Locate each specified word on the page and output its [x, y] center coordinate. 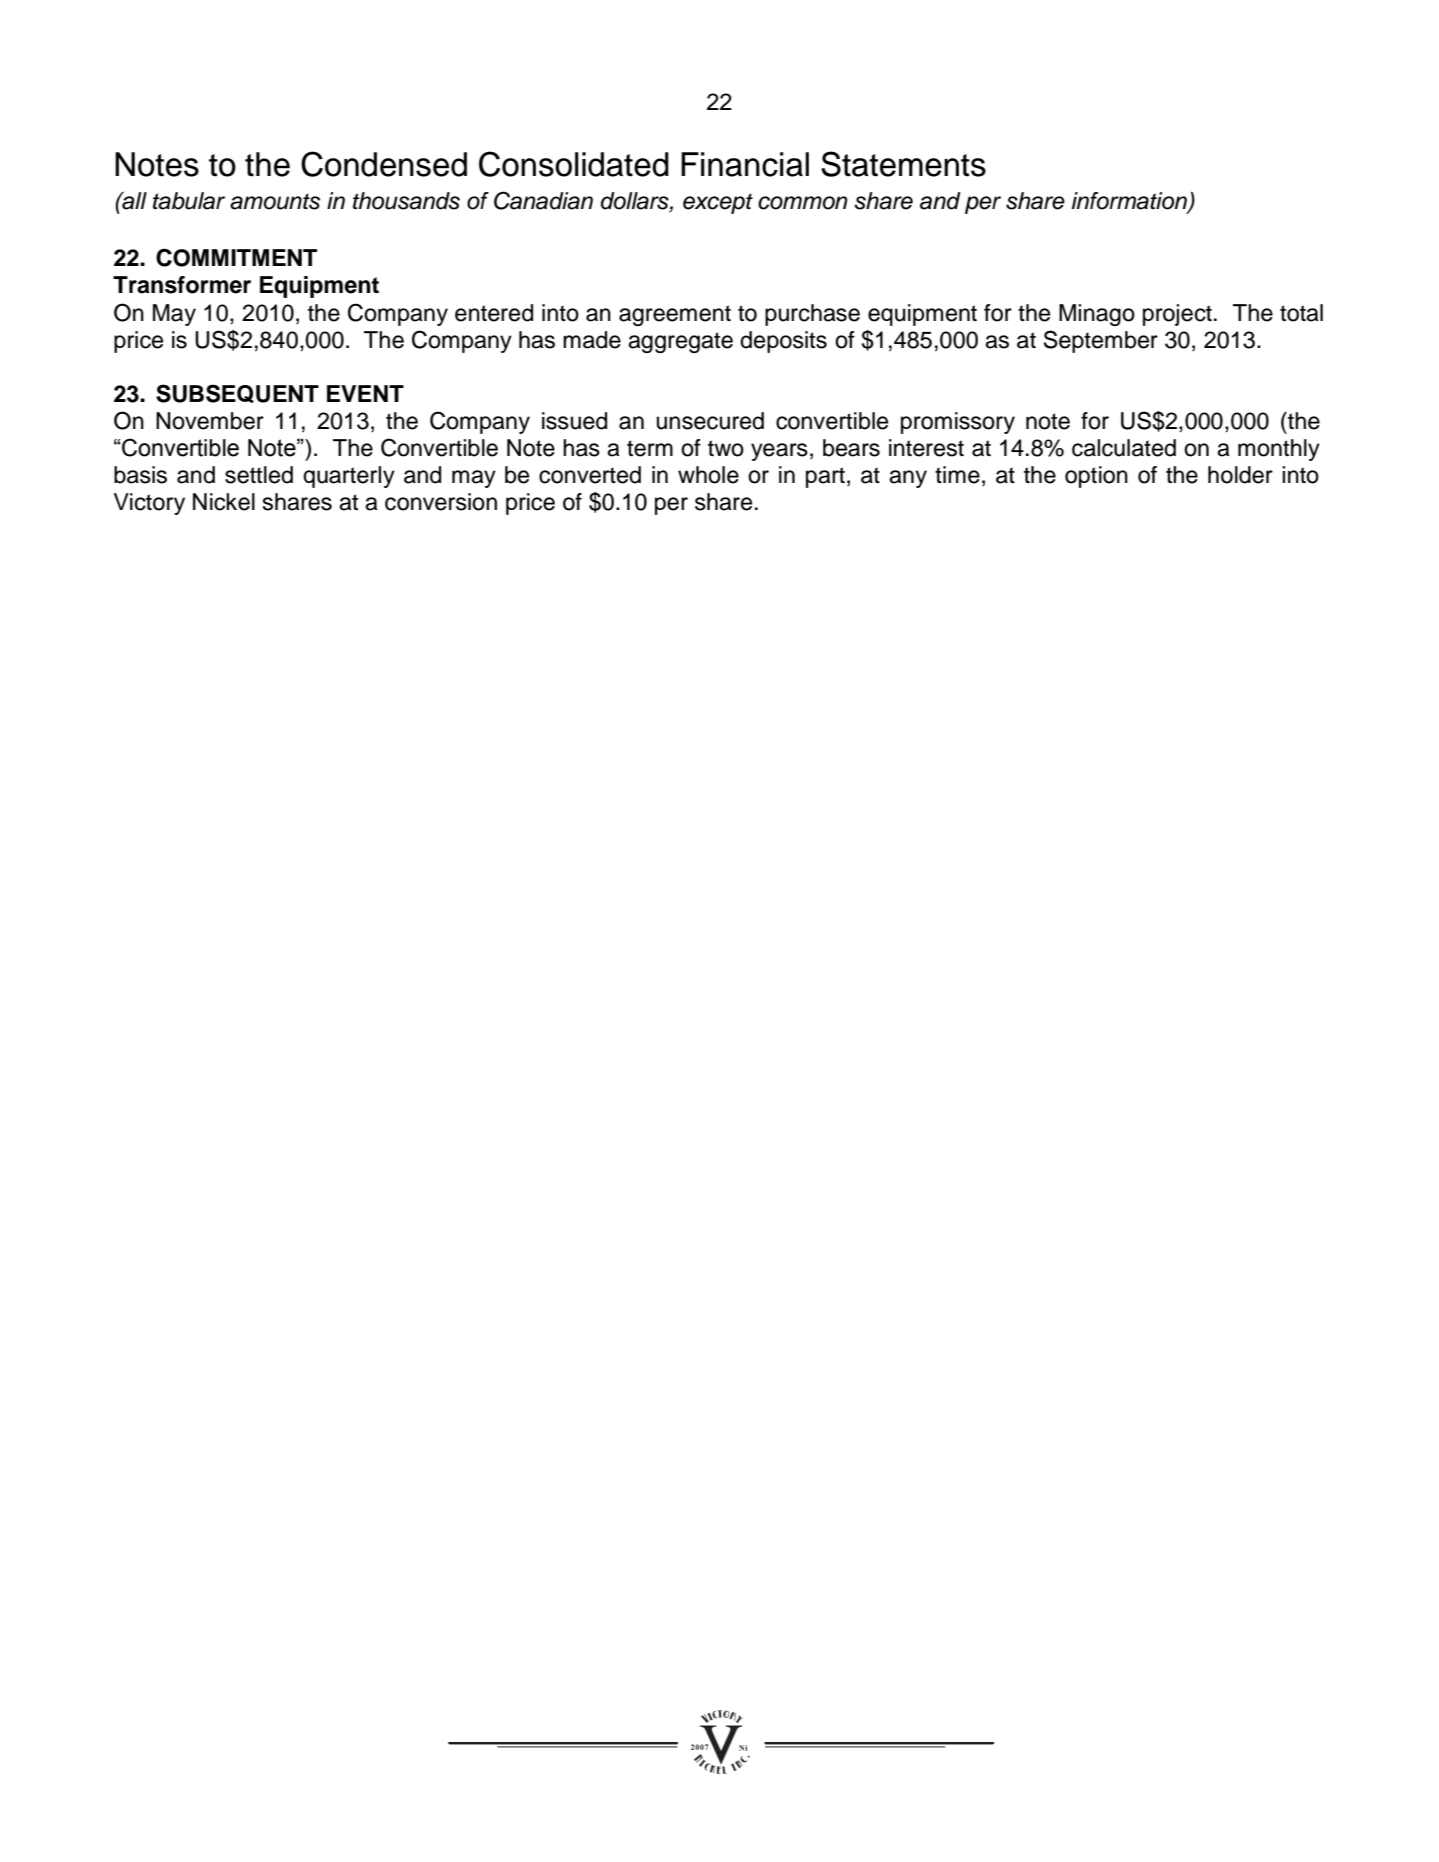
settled [259, 475]
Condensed [384, 164]
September [1101, 341]
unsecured [710, 421]
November [210, 421]
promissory [958, 423]
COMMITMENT [236, 257]
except [718, 203]
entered [494, 313]
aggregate [680, 342]
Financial [745, 164]
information [1130, 202]
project [1177, 315]
